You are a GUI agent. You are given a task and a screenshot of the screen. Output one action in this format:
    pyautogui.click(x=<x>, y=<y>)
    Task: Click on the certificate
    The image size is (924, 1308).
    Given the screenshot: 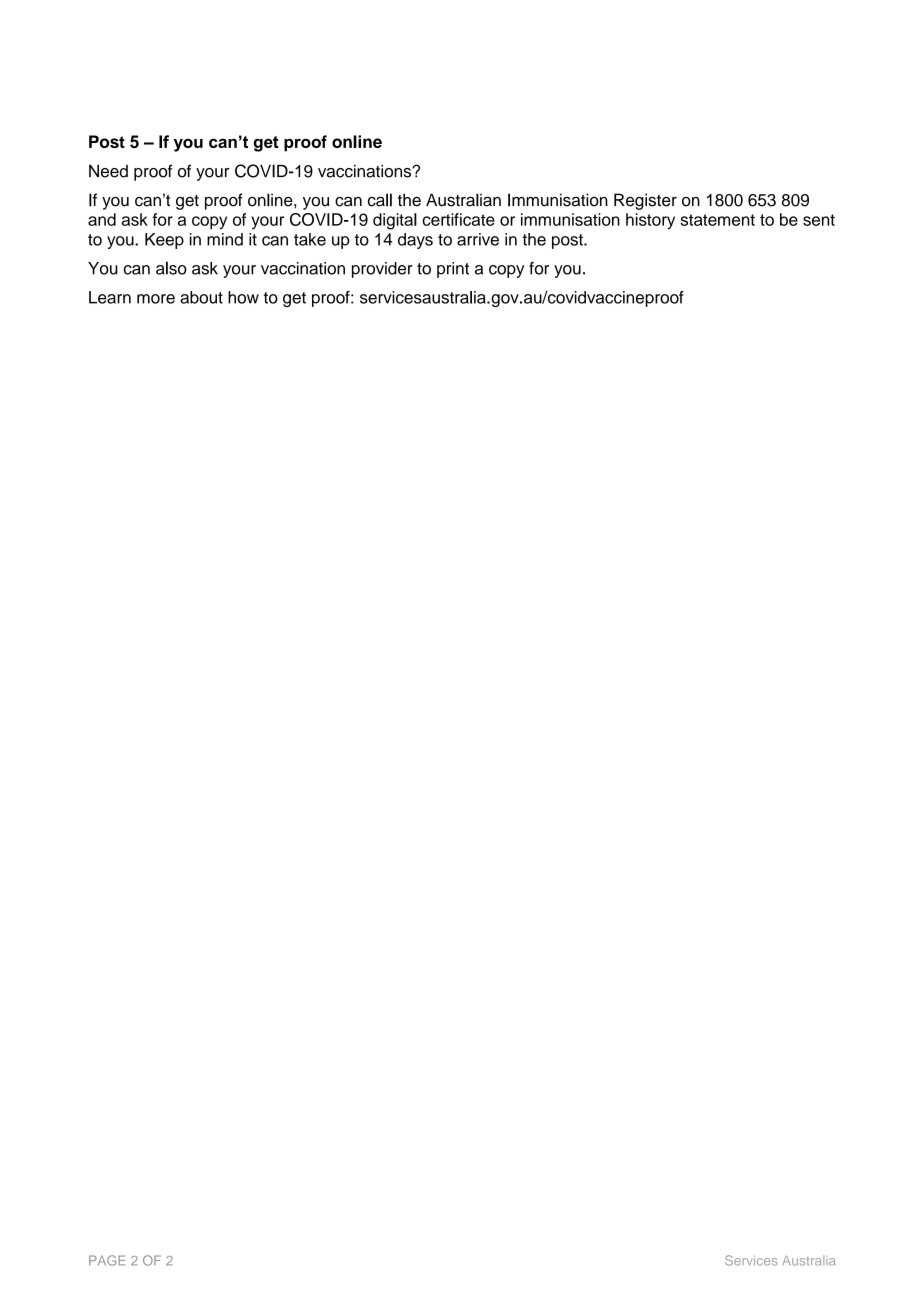 What is the action you would take?
    pyautogui.click(x=458, y=219)
